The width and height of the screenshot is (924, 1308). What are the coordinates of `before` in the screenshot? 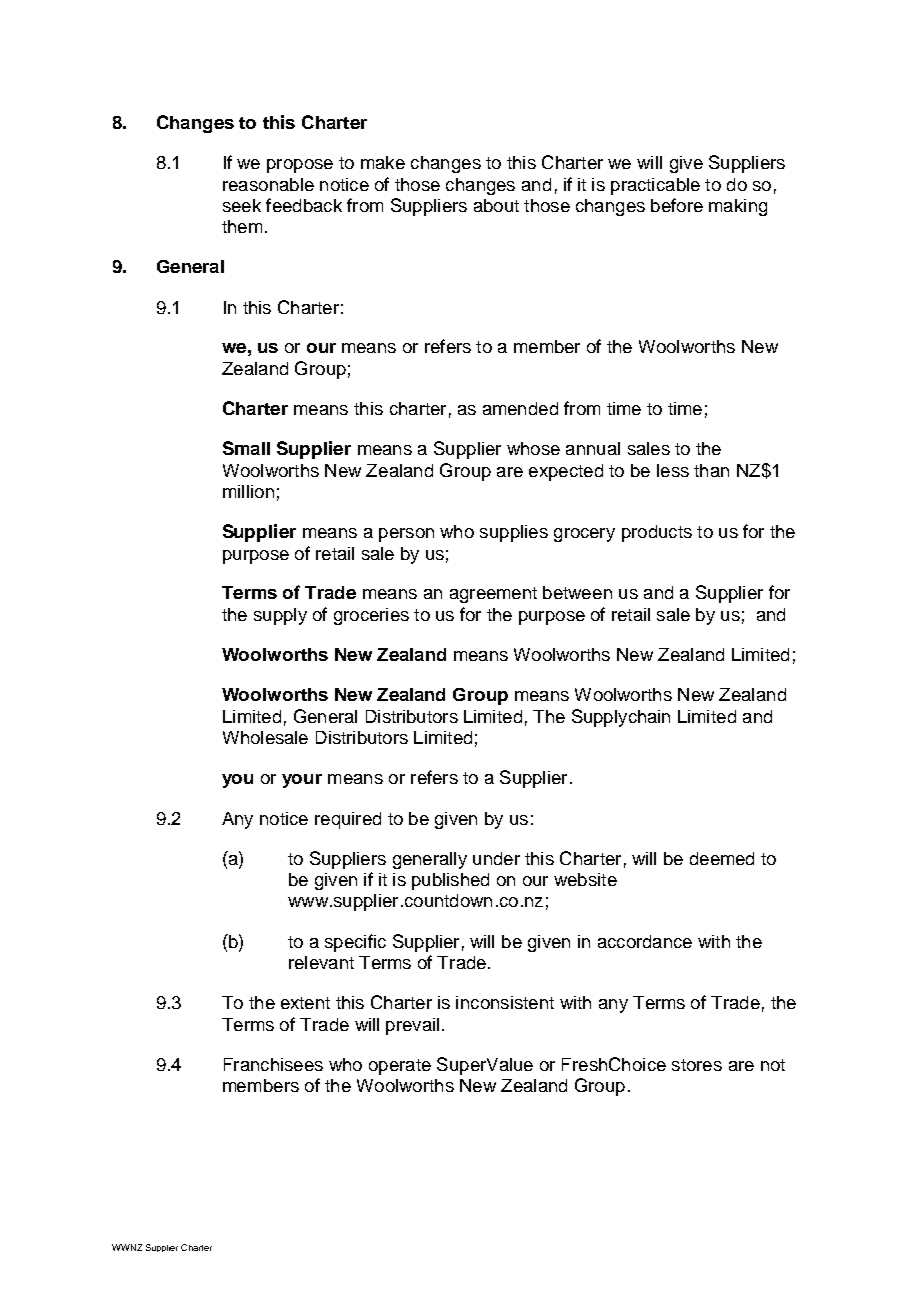 It's located at (677, 205).
